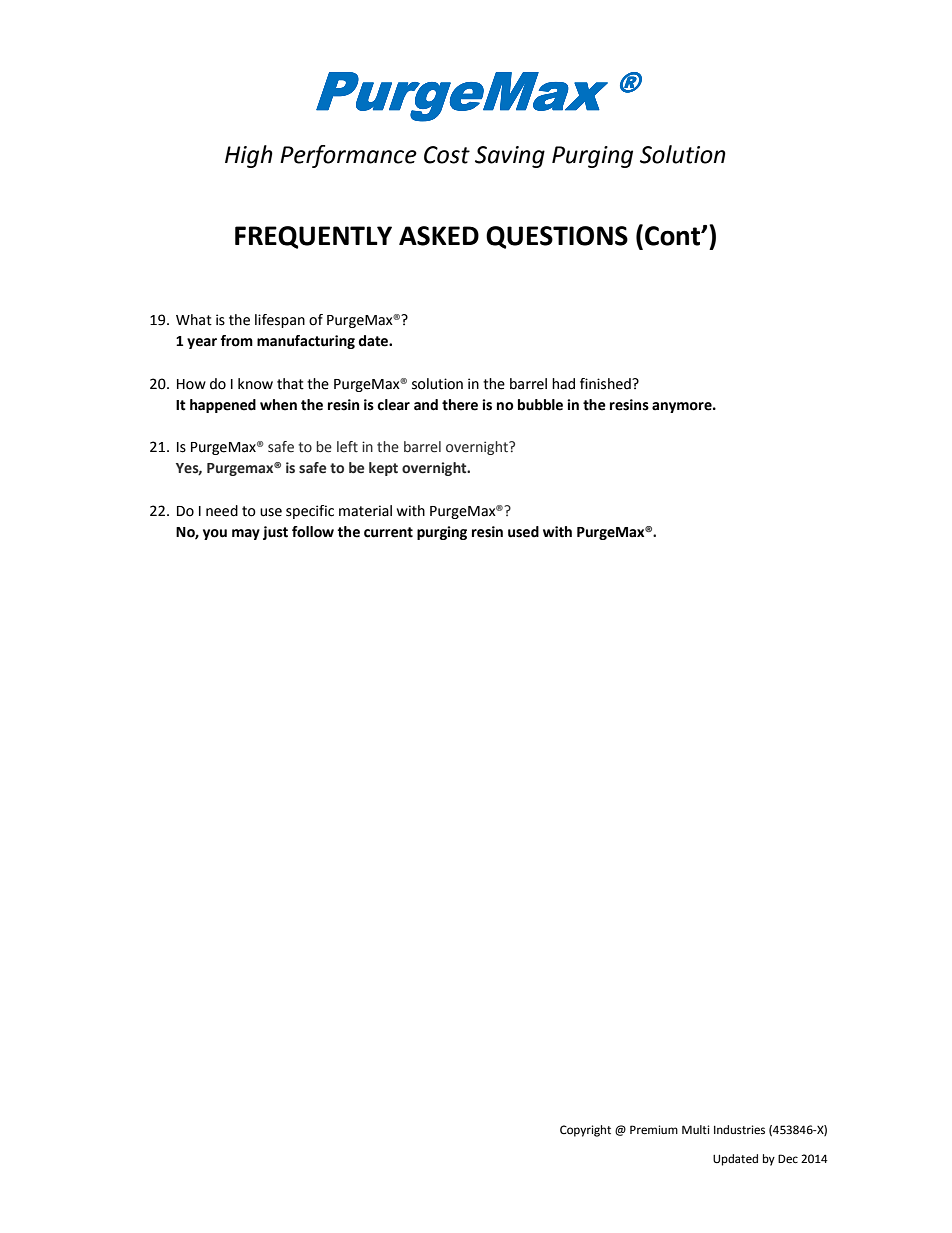 Image resolution: width=952 pixels, height=1233 pixels. Describe the element at coordinates (278, 405) in the screenshot. I see `when` at that location.
